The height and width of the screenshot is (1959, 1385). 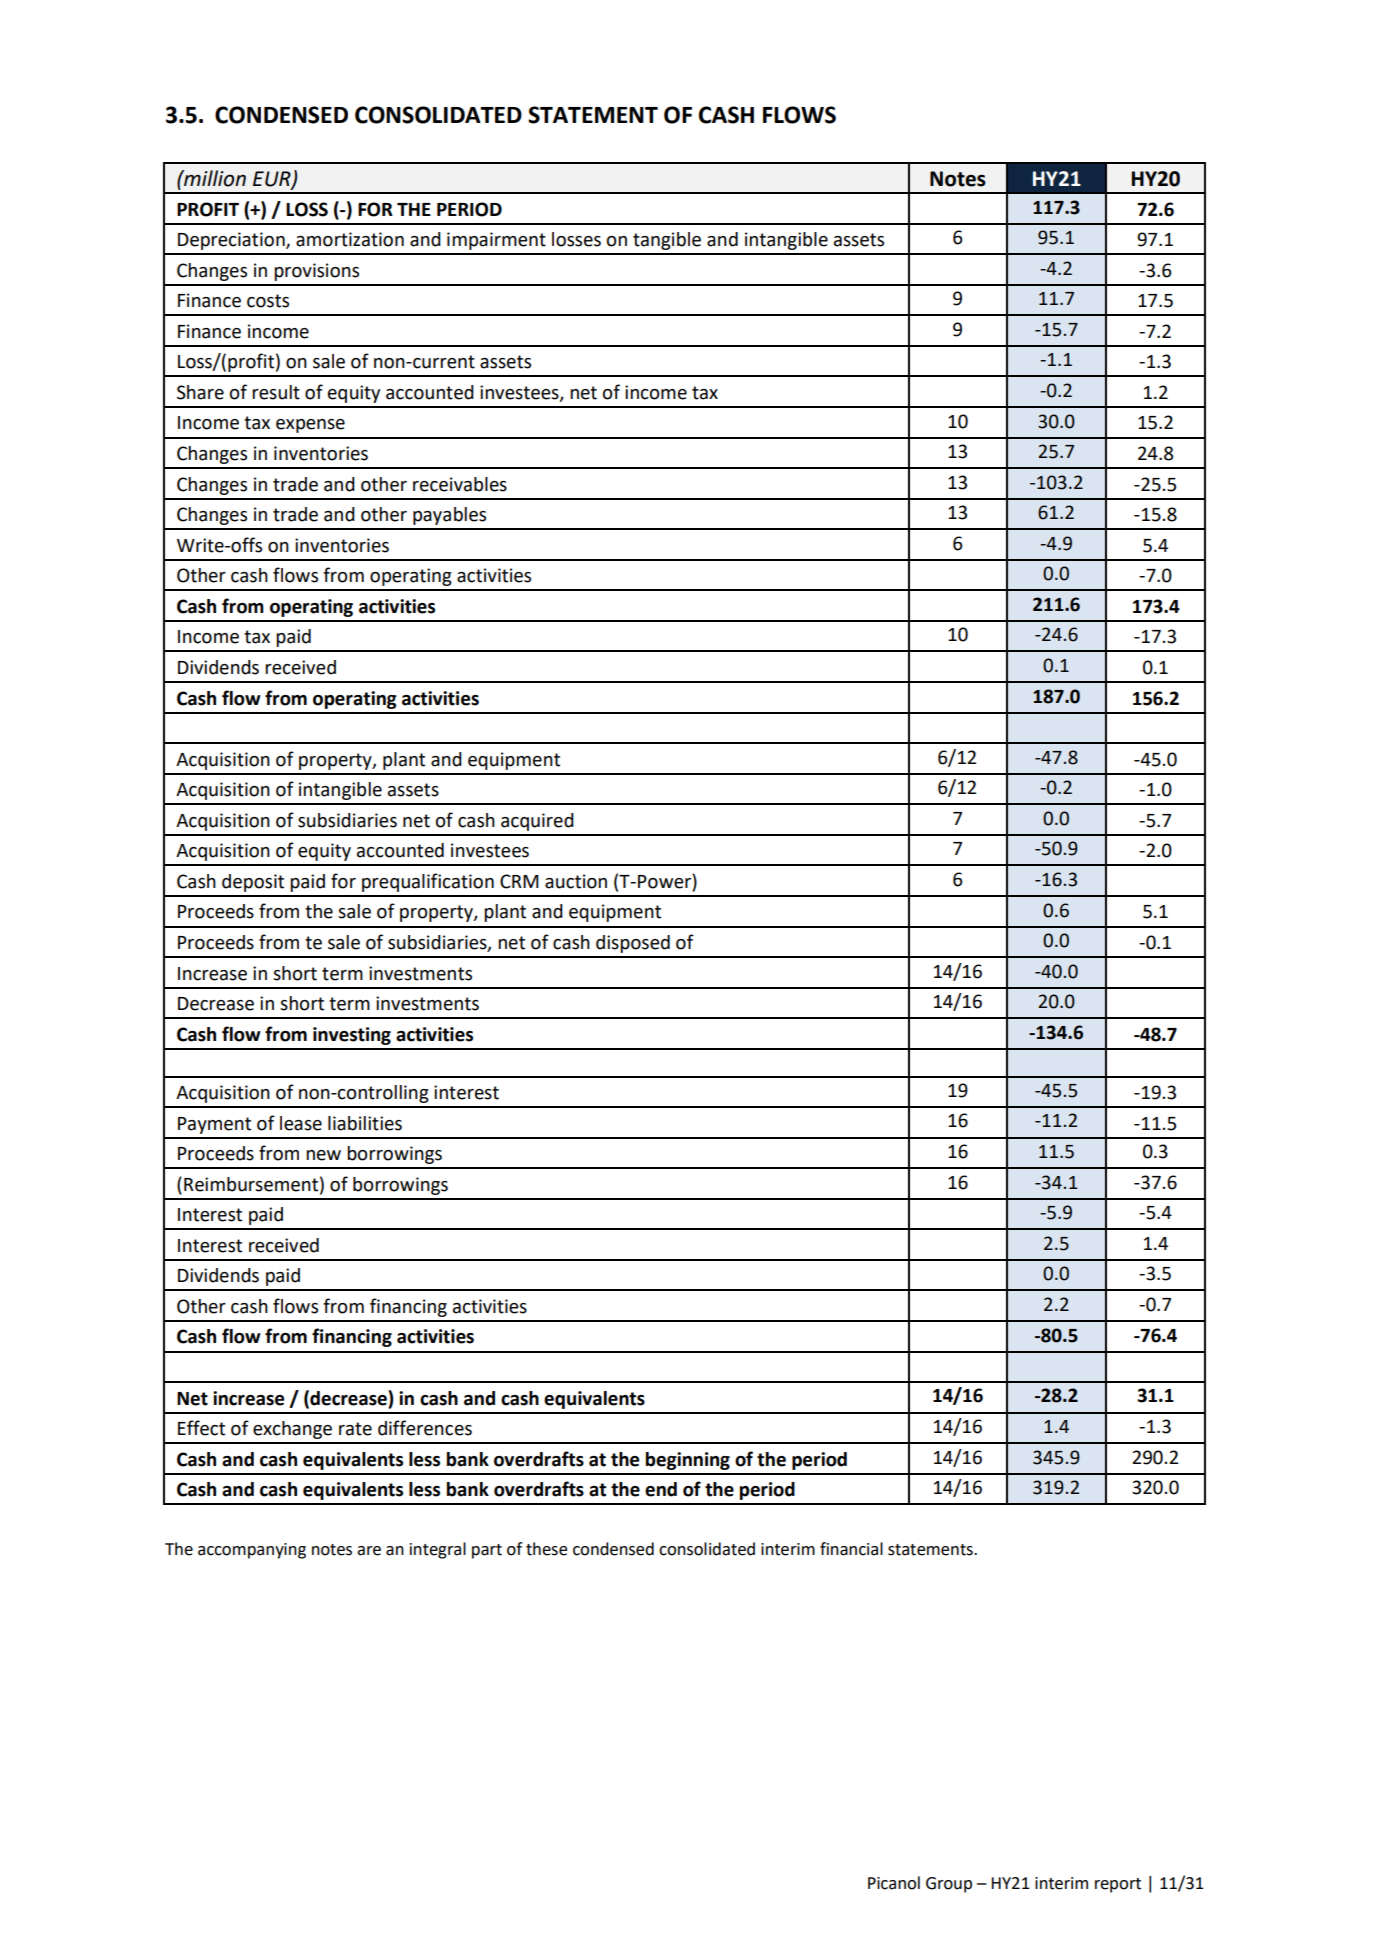 I want to click on deposit, so click(x=253, y=883).
